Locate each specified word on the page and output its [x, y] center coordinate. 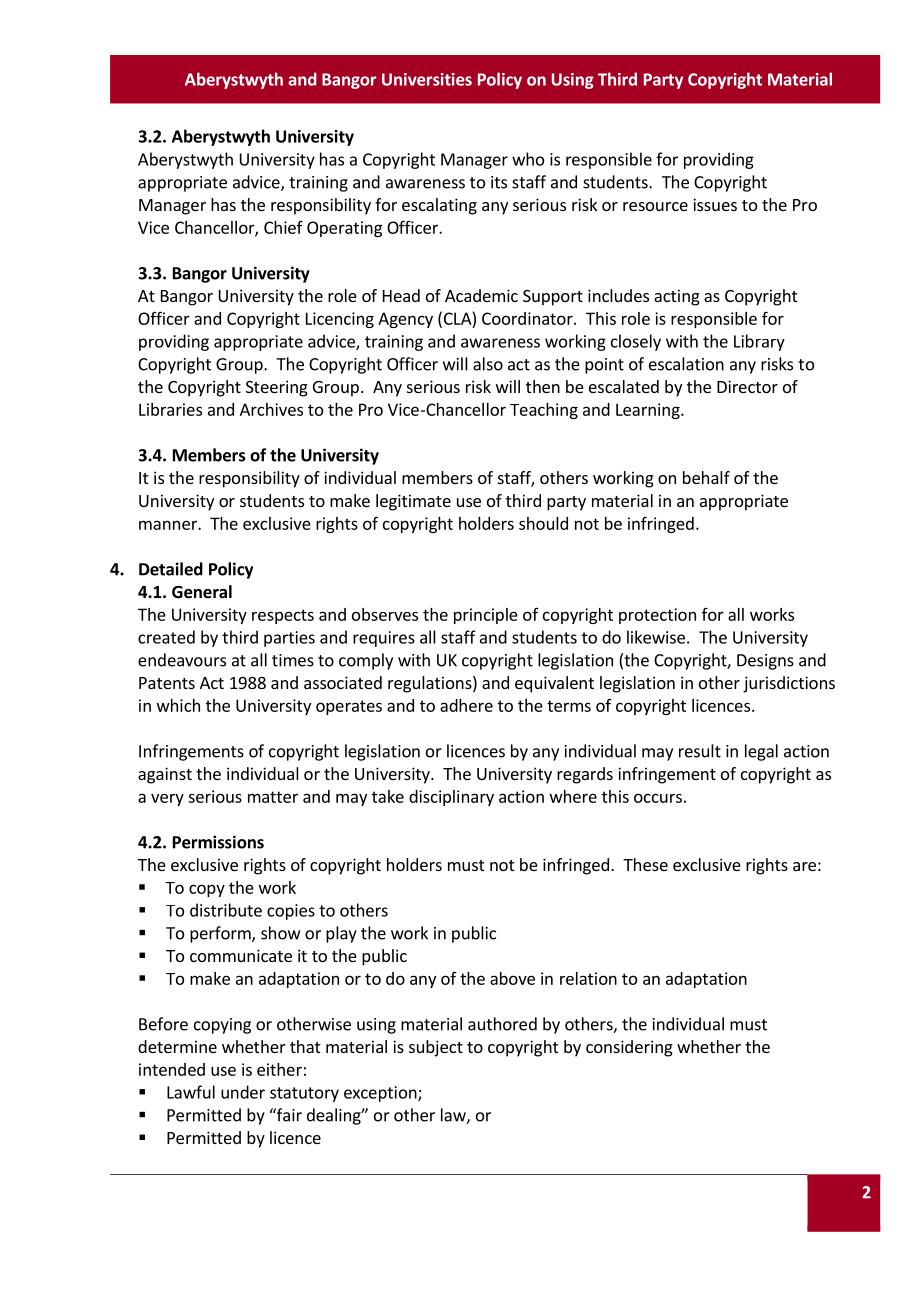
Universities [427, 79]
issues [715, 204]
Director [747, 386]
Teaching [544, 411]
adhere [466, 705]
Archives [271, 409]
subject [436, 1048]
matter [273, 797]
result [700, 751]
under [243, 1092]
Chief [283, 227]
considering [629, 1048]
